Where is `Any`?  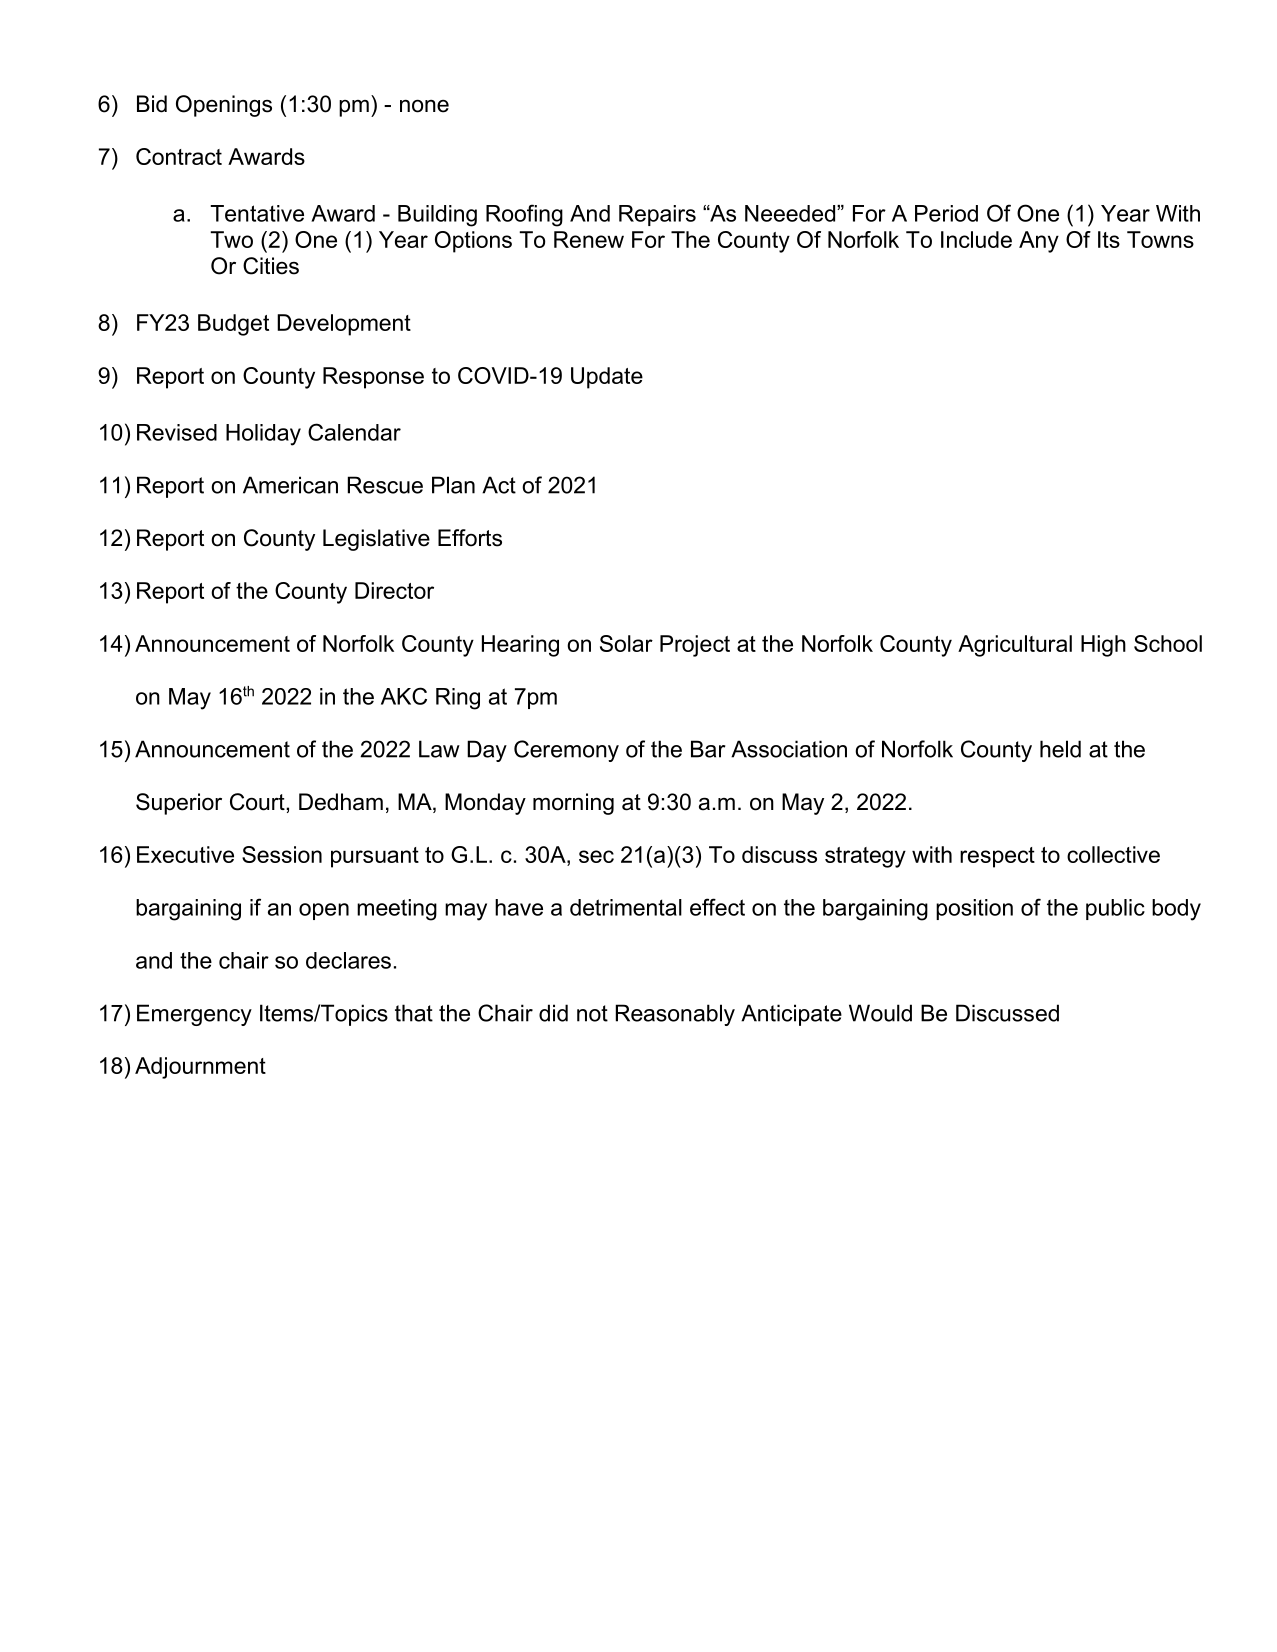
Any is located at coordinates (1039, 242).
